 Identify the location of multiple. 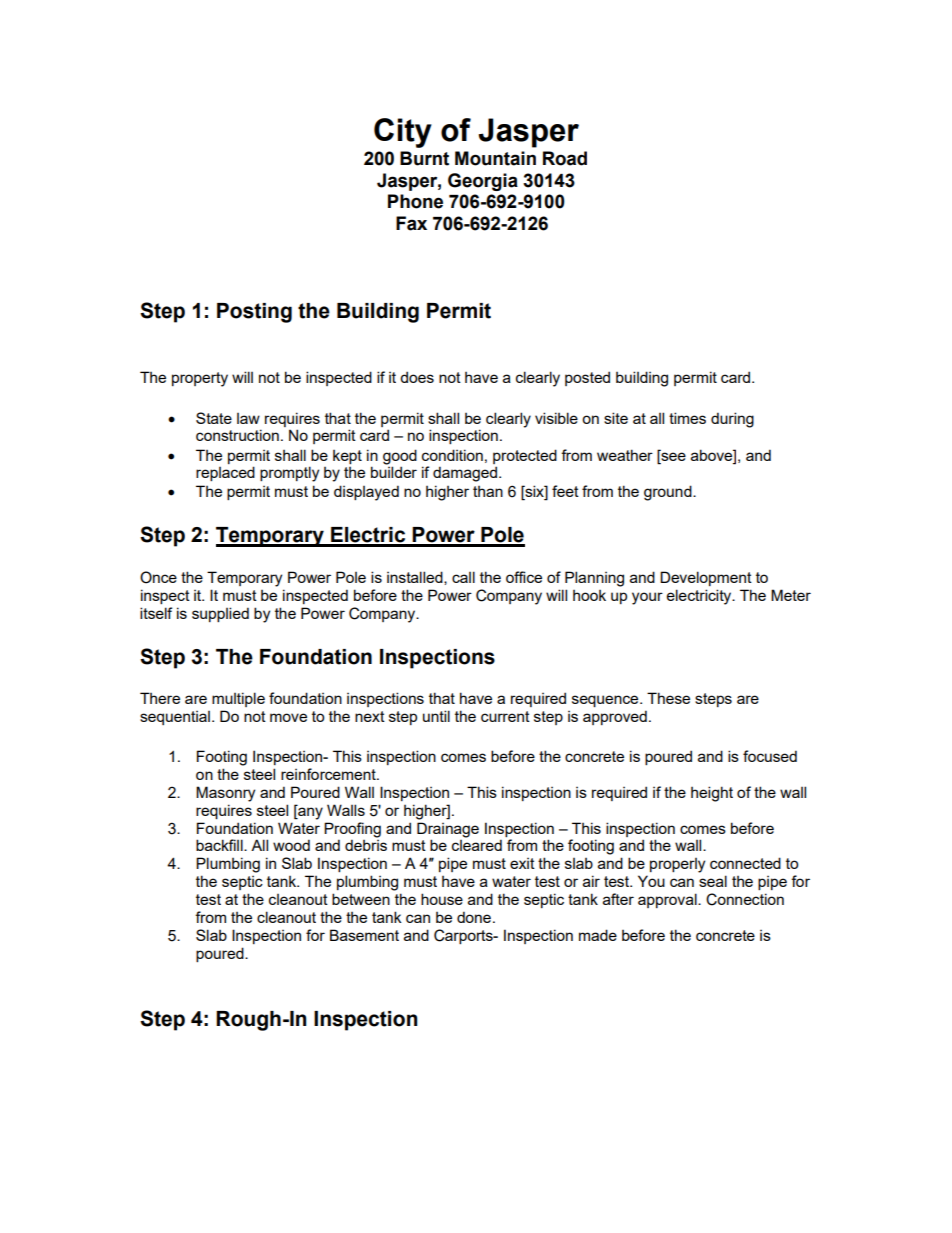
(238, 699).
